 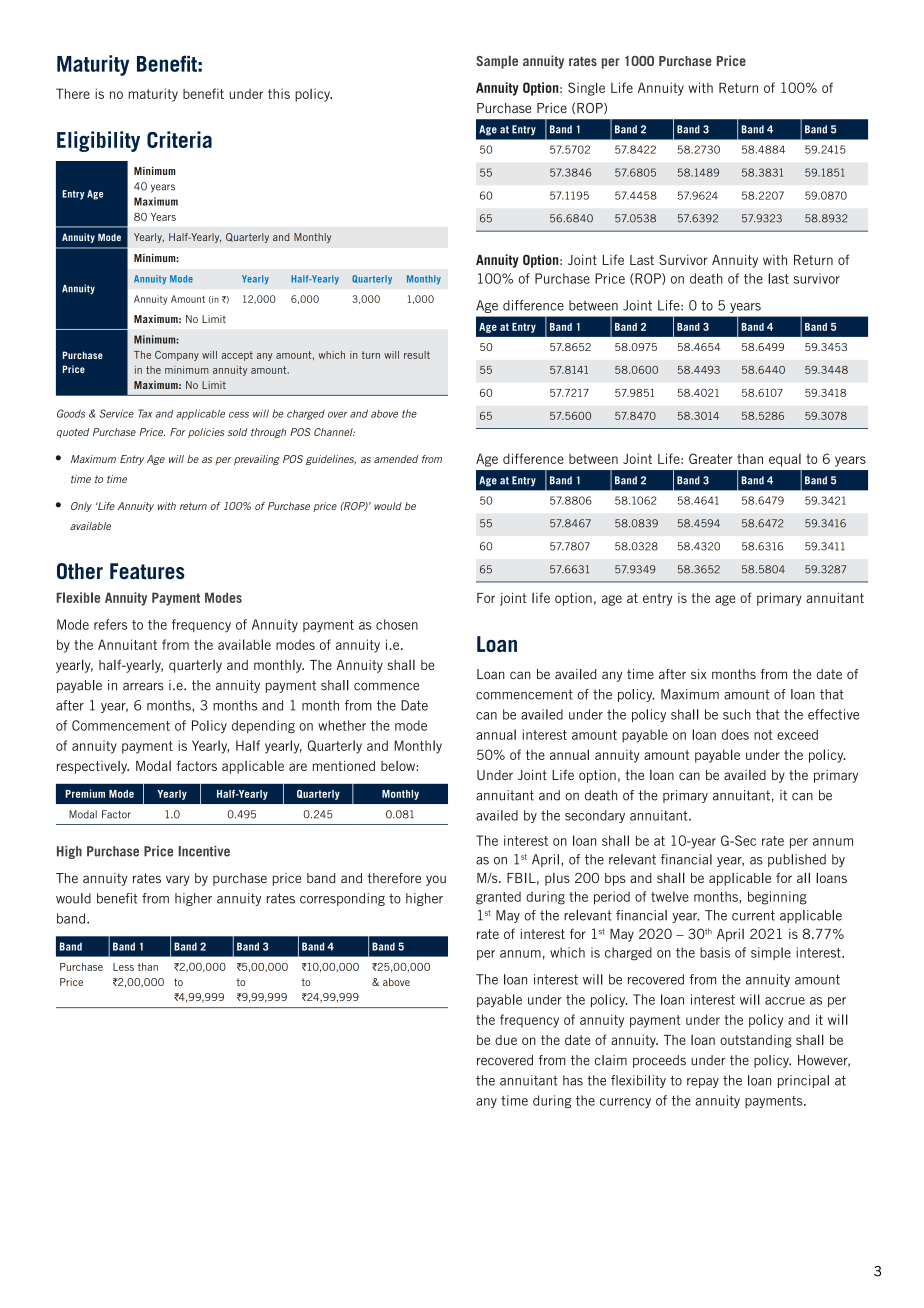 I want to click on Single, so click(x=586, y=89).
